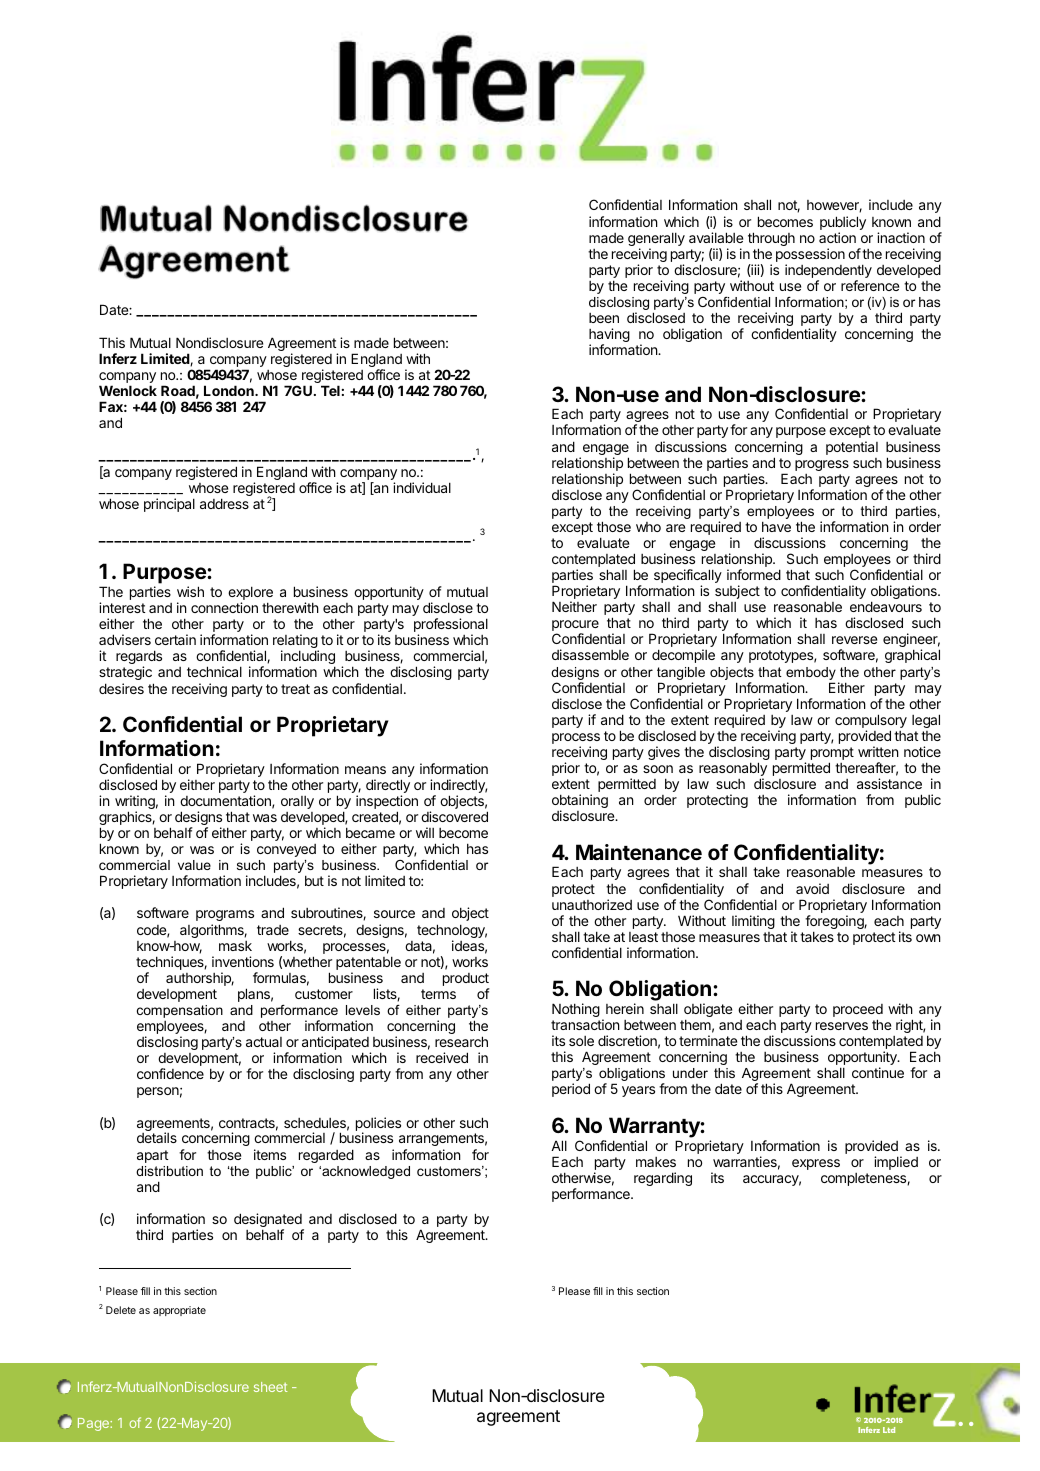 The height and width of the page is (1471, 1040). Describe the element at coordinates (828, 272) in the page. I see `independently` at that location.
